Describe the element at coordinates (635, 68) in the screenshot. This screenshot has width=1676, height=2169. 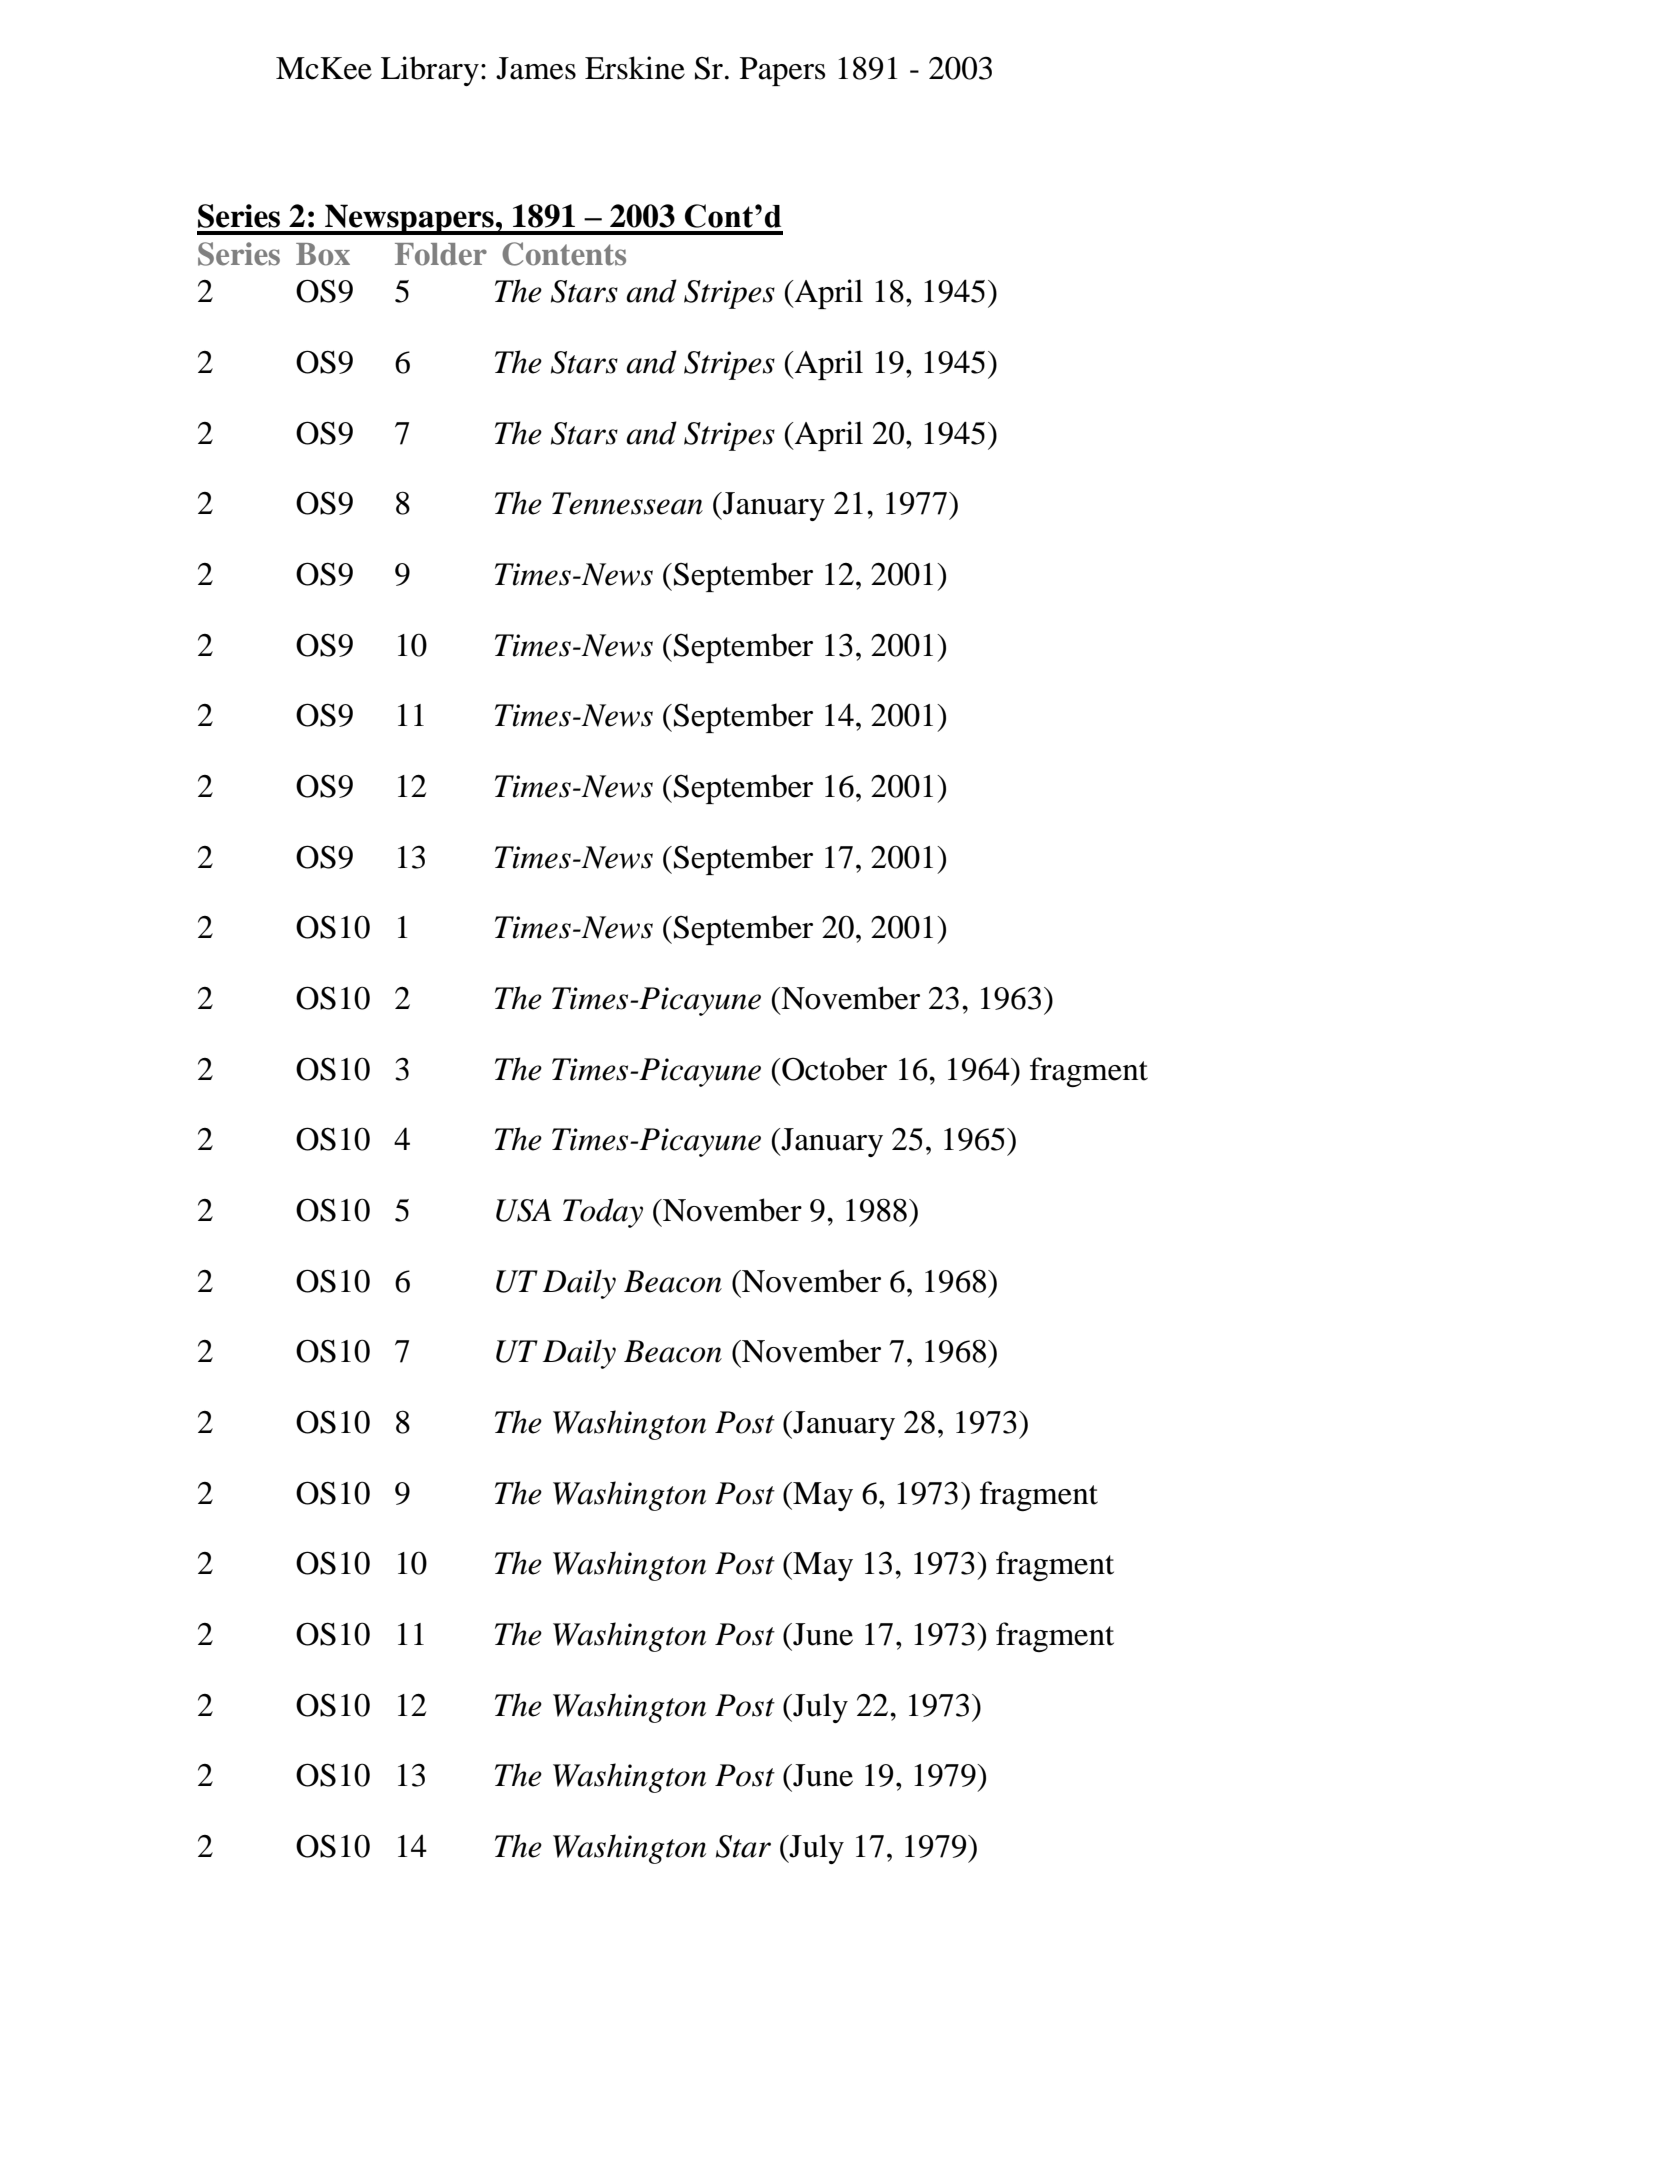
I see `Erskine` at that location.
